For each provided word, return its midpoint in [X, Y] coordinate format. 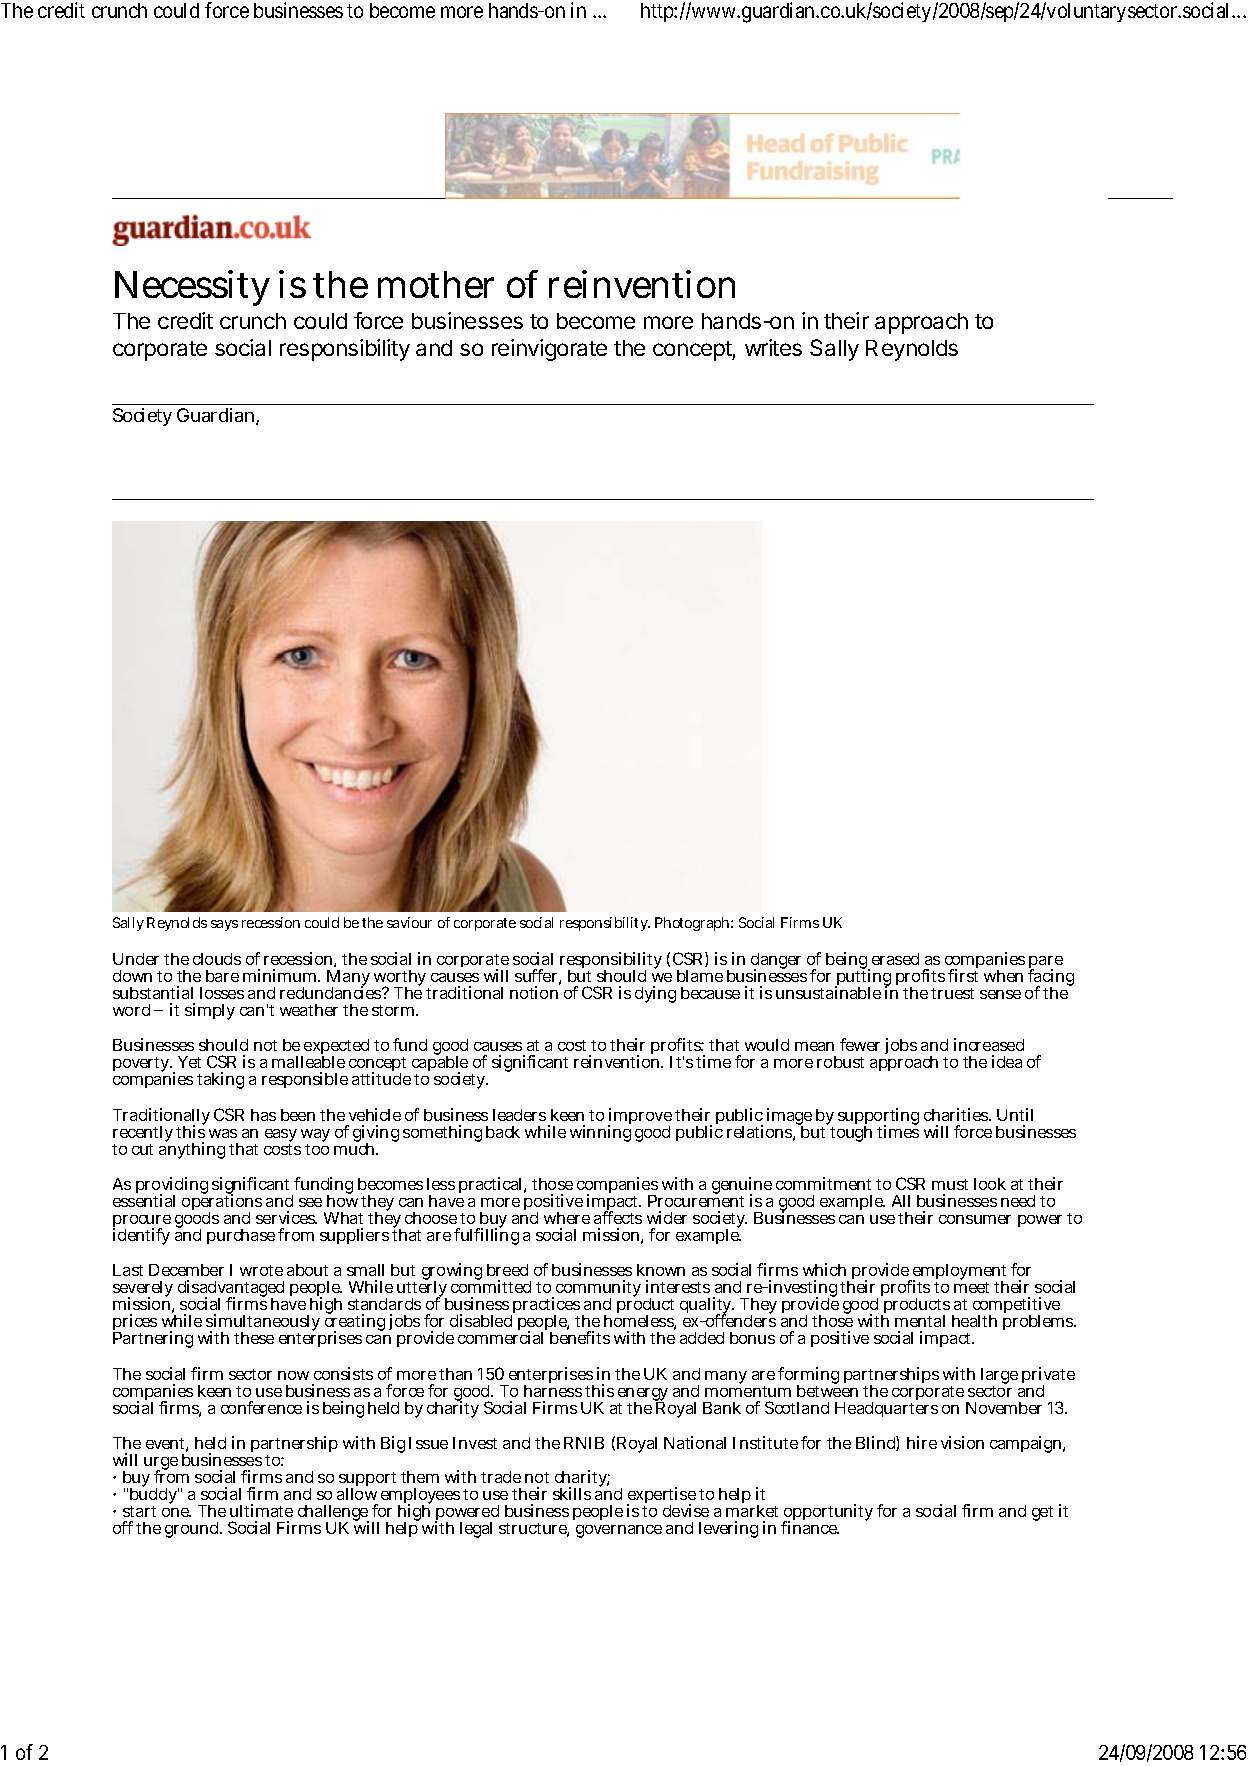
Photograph [694, 924]
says [224, 925]
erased [895, 959]
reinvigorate [549, 350]
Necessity [192, 288]
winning [600, 1133]
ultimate [261, 1510]
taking [220, 1080]
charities [957, 1114]
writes [773, 347]
